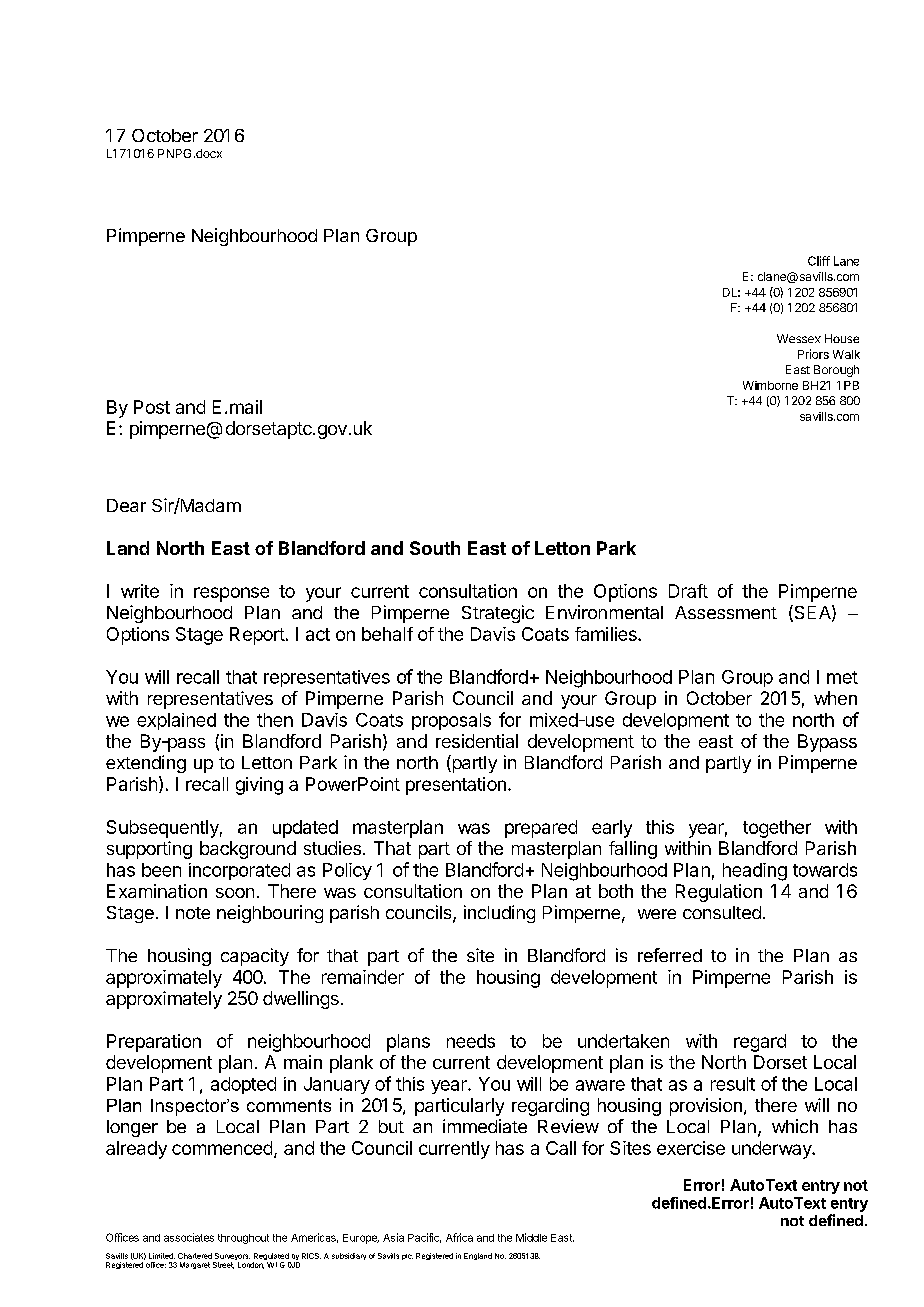  I want to click on Priors, so click(813, 354).
